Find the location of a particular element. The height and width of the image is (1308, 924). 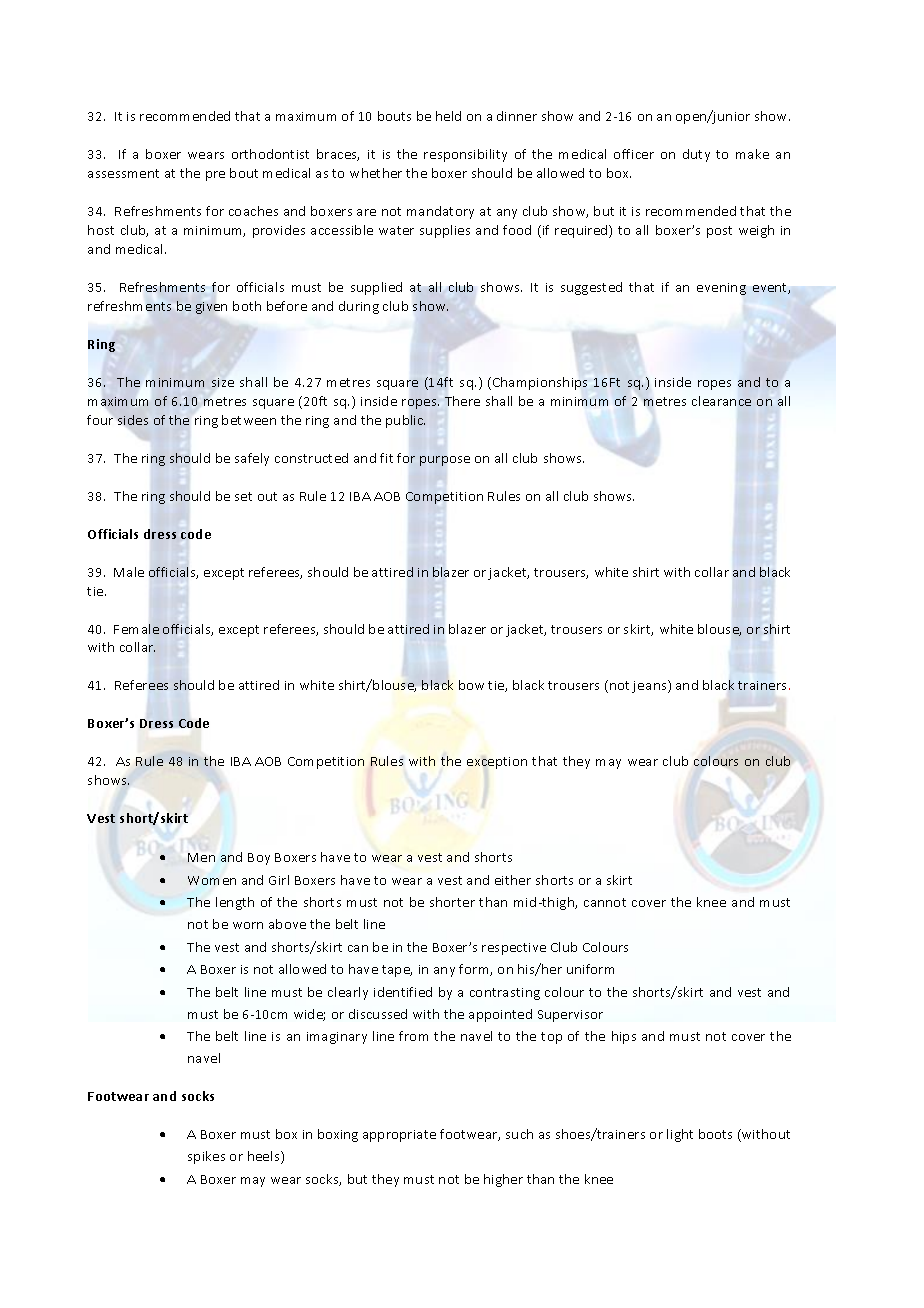

pre is located at coordinates (215, 176).
